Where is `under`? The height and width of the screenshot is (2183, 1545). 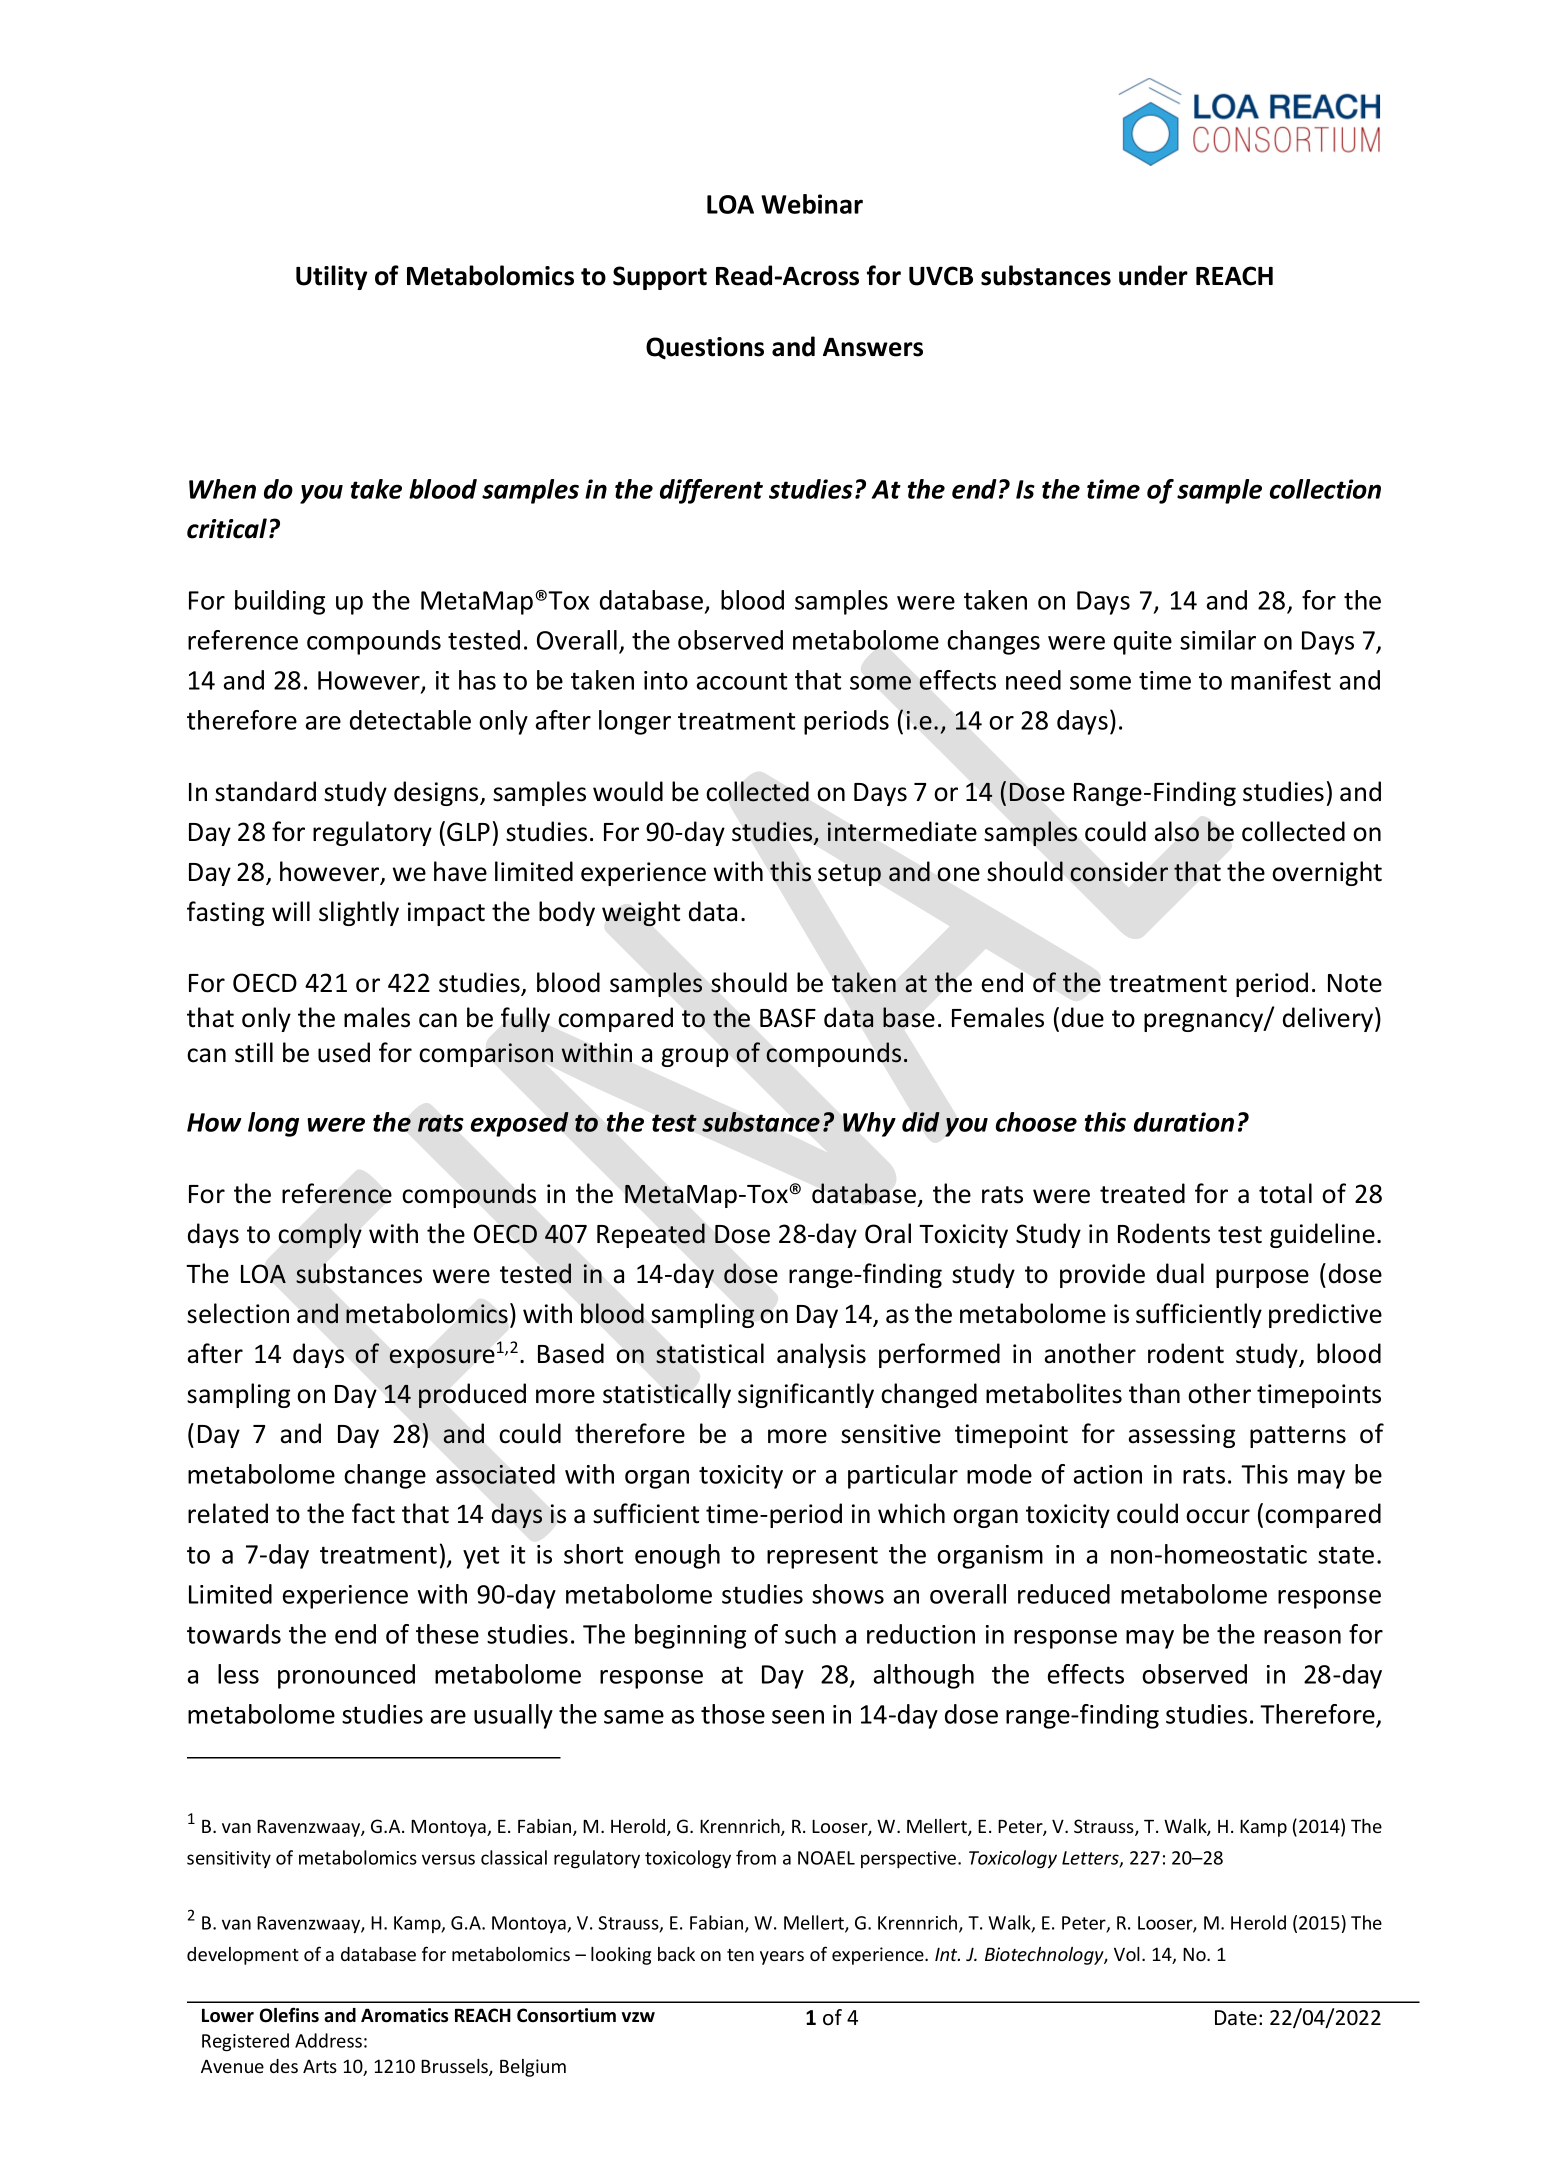
under is located at coordinates (1153, 275).
